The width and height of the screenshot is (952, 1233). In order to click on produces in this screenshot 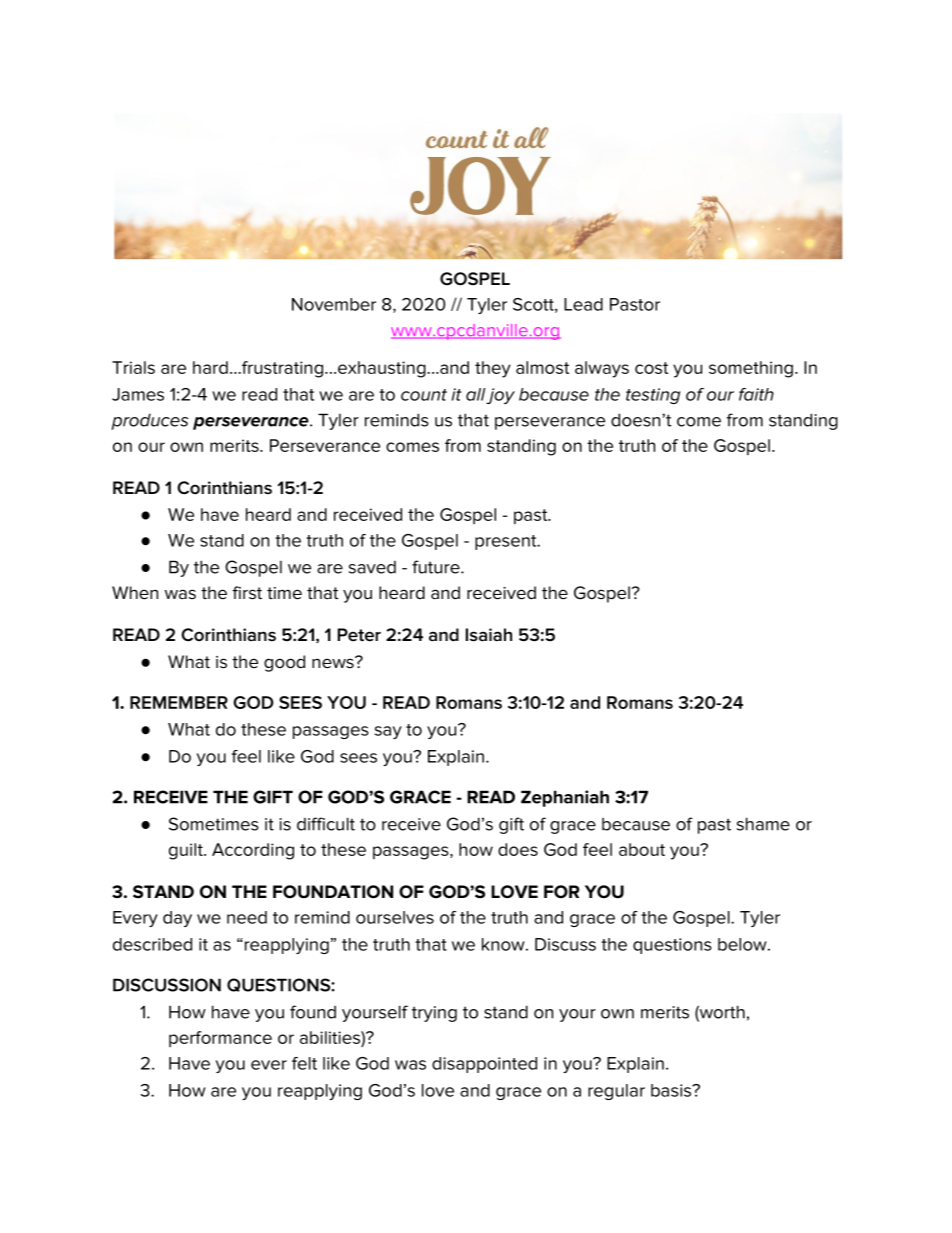, I will do `click(149, 422)`.
